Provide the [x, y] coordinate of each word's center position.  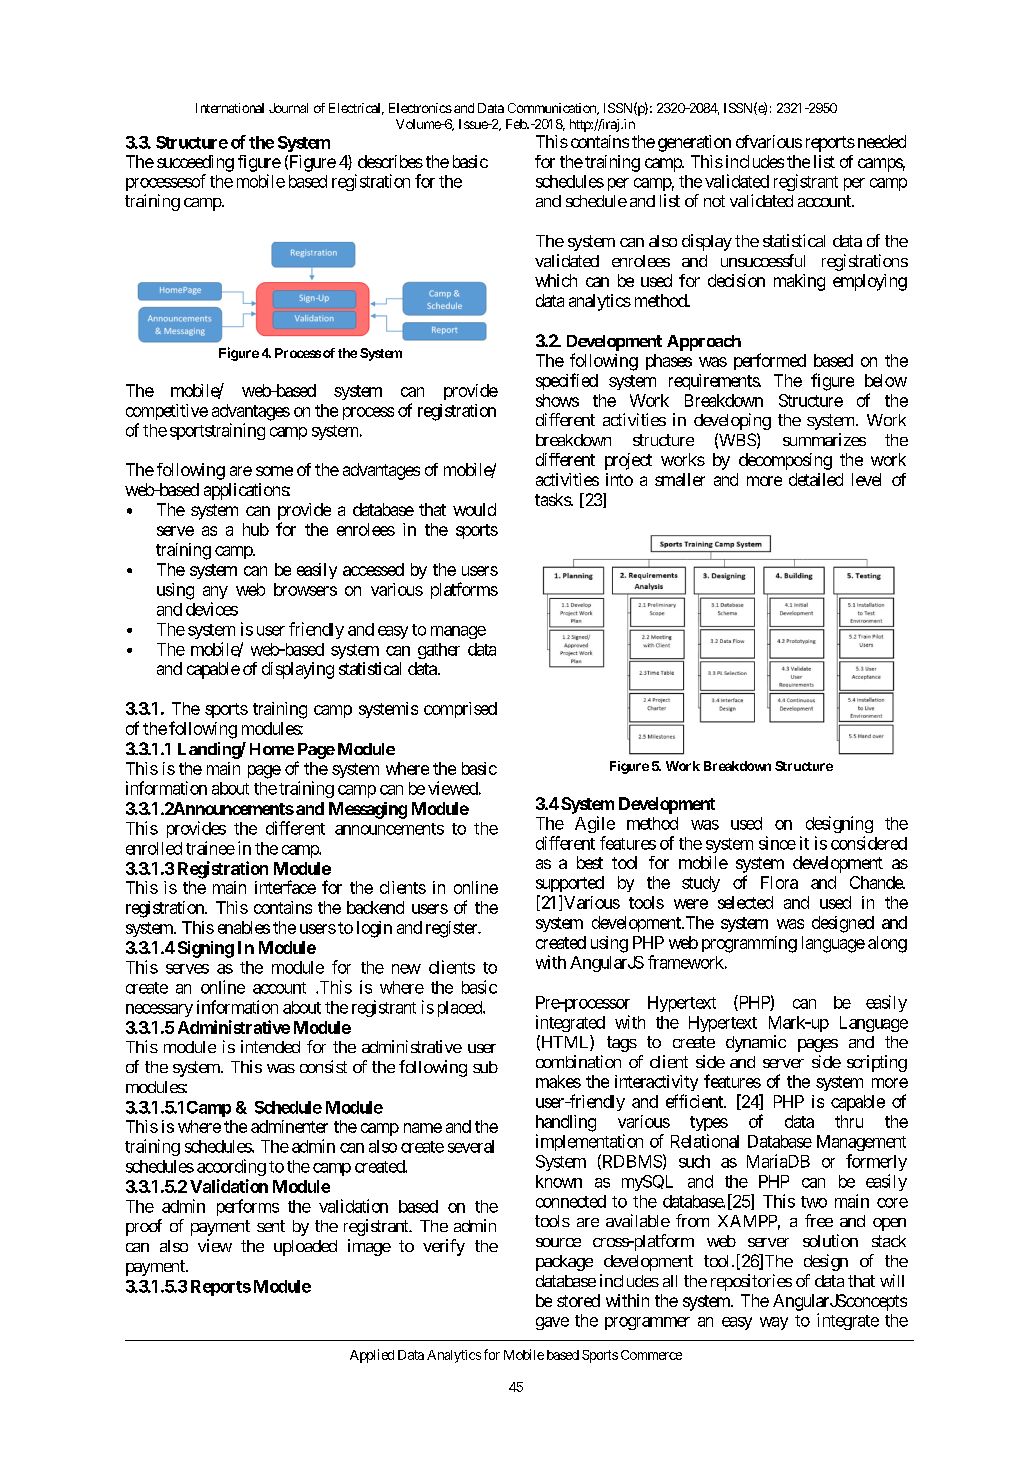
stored [578, 1300]
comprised [460, 710]
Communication [553, 109]
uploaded [305, 1248]
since [777, 843]
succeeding [195, 163]
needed [880, 141]
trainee [210, 848]
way [774, 1323]
